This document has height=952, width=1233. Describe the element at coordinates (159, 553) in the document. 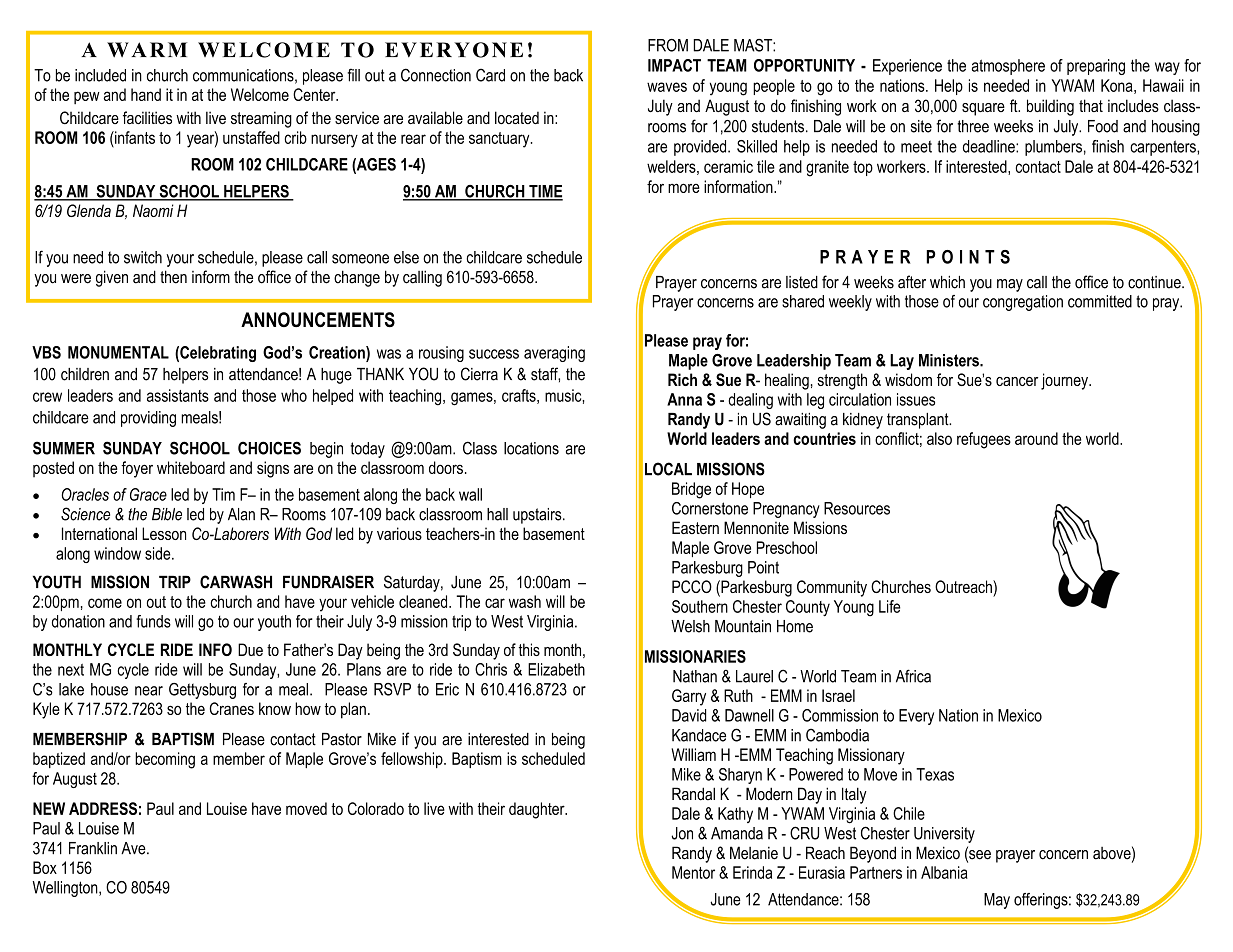

I see `side` at that location.
